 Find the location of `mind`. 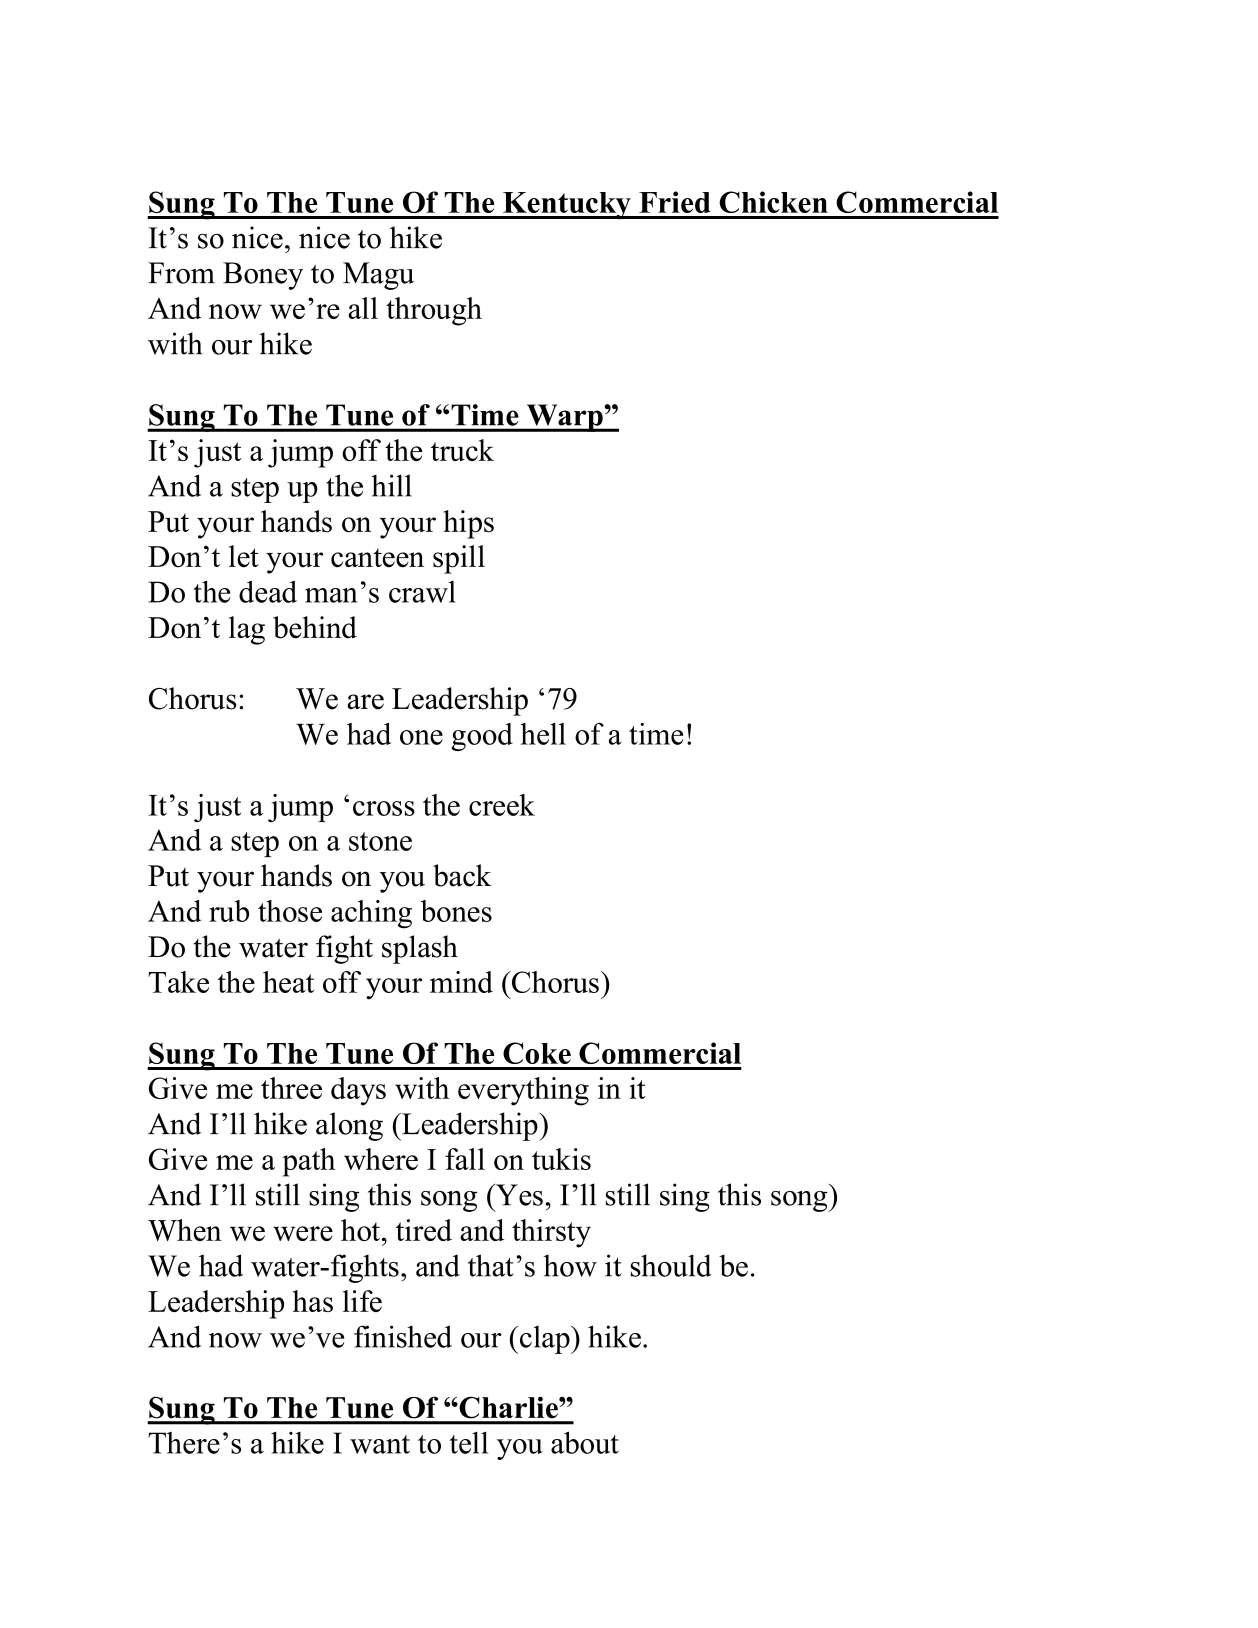

mind is located at coordinates (461, 982).
